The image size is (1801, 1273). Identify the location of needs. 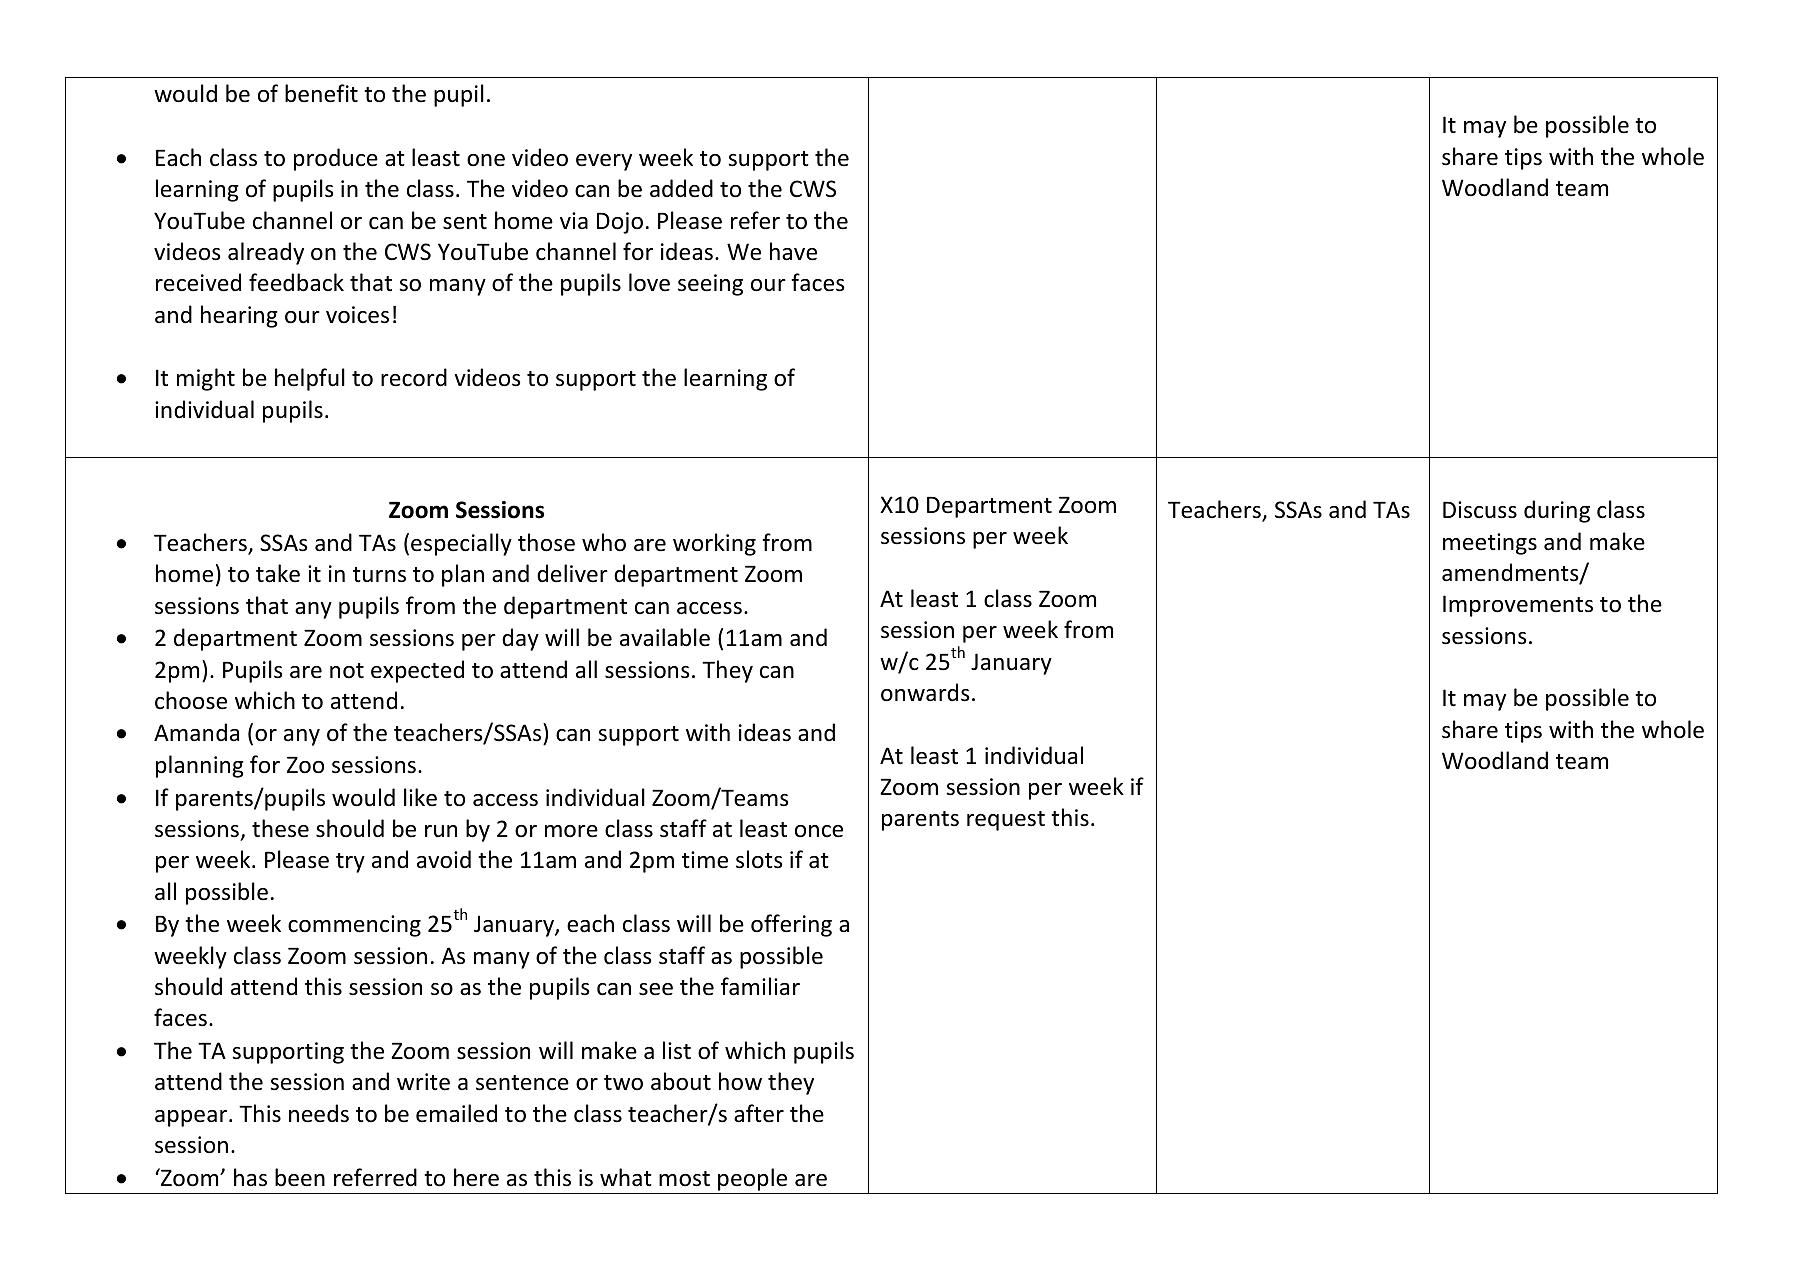
(319, 1113).
